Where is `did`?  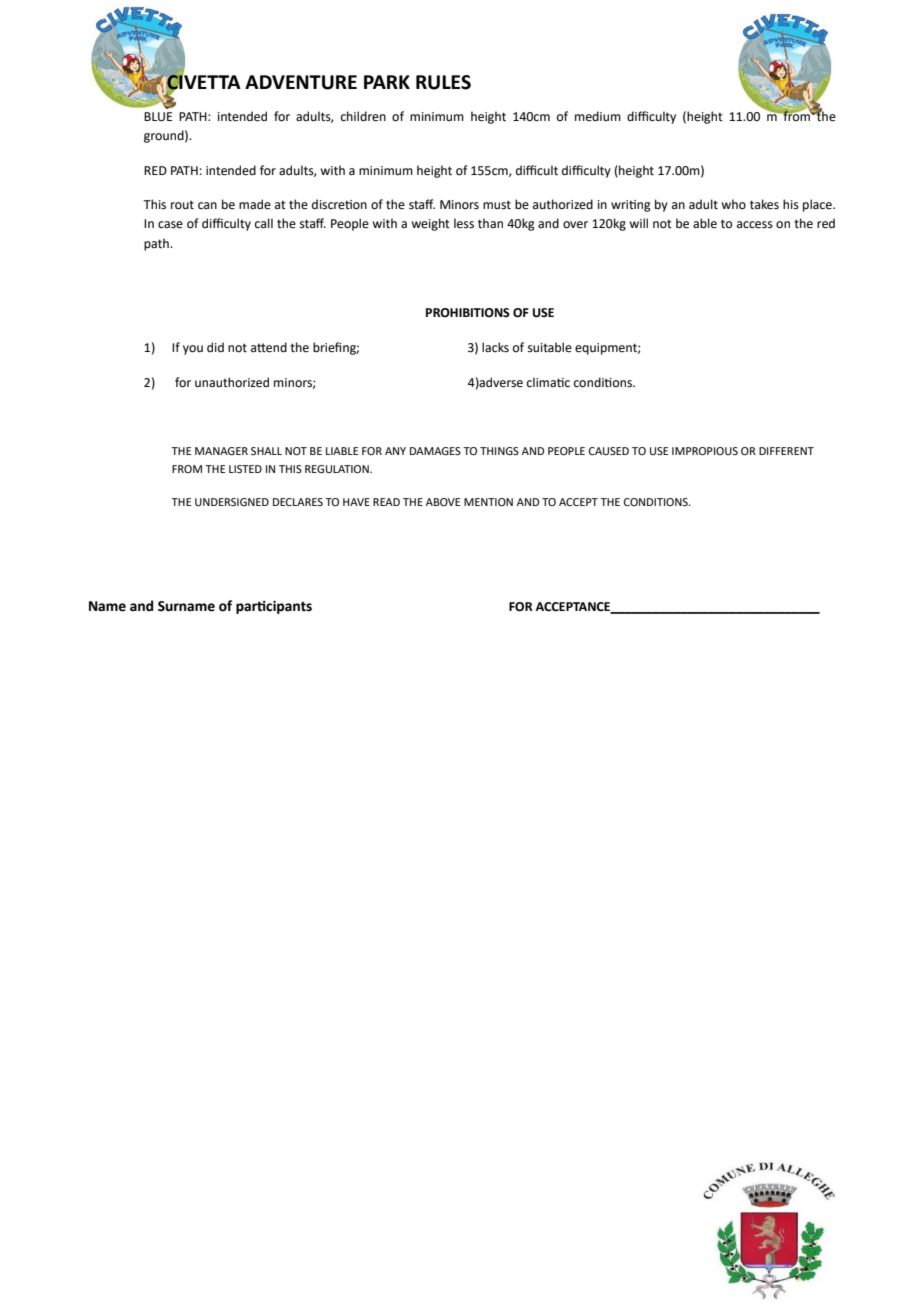 did is located at coordinates (215, 347).
